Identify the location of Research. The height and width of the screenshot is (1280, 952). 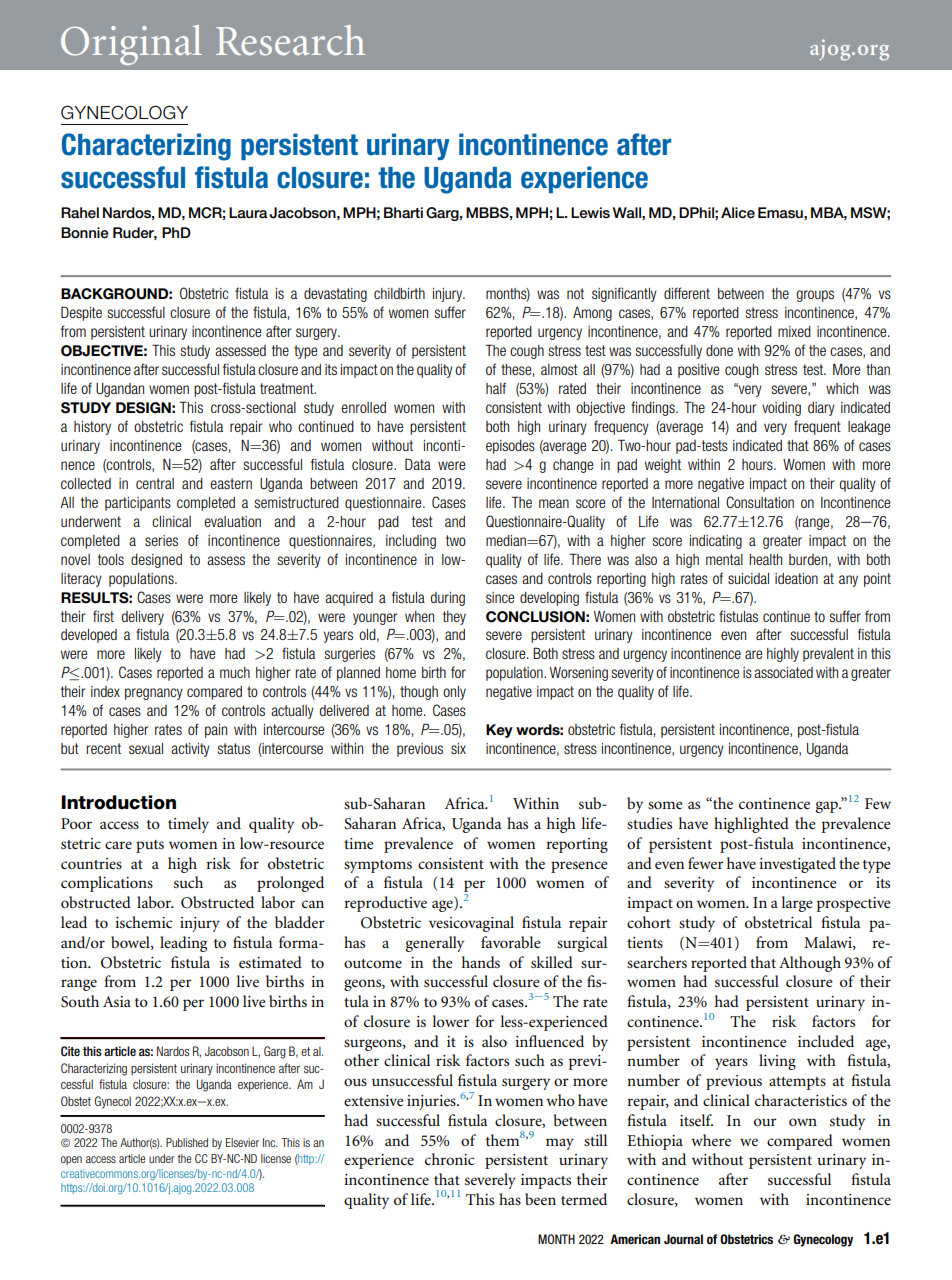
(290, 40).
